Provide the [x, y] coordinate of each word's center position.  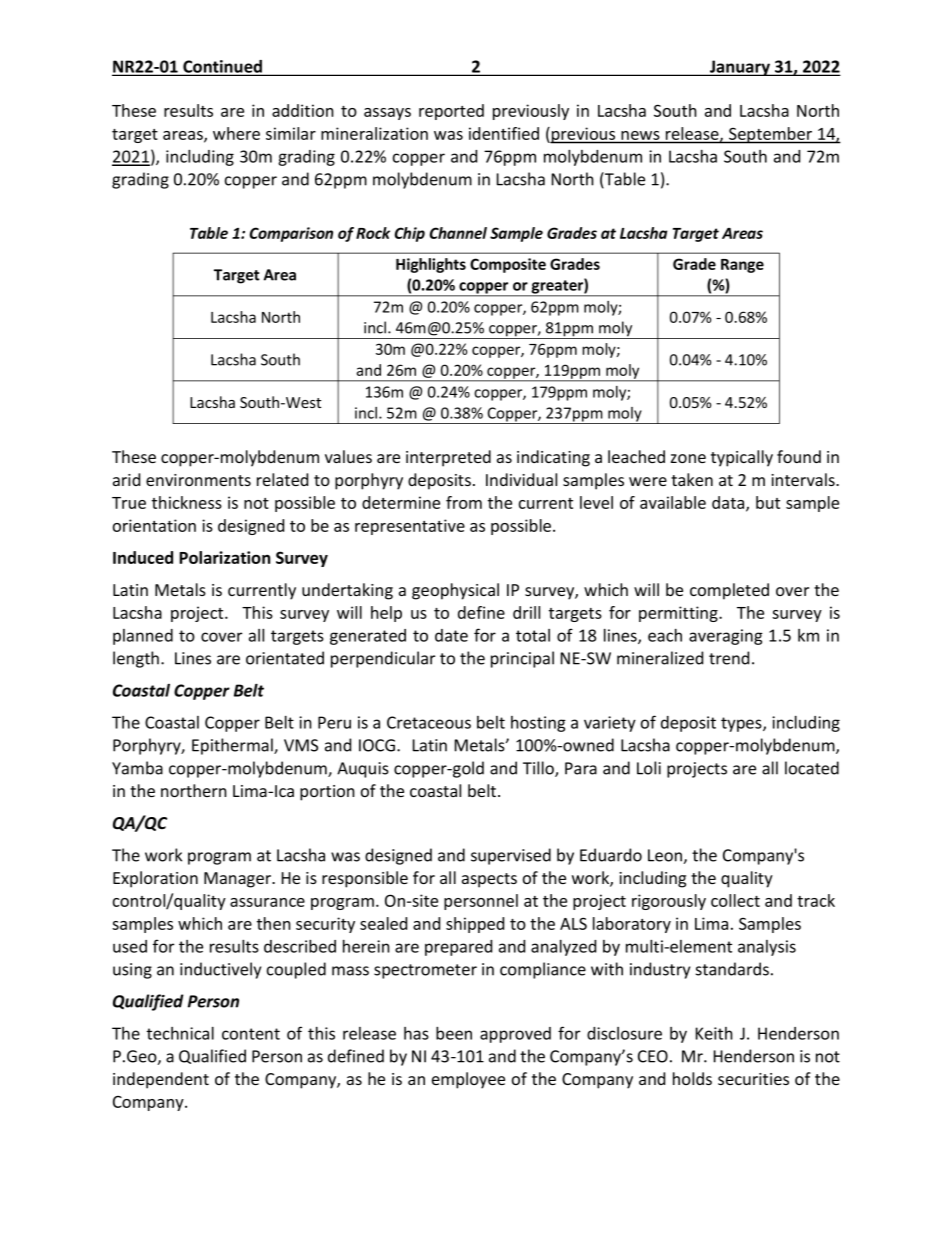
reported [451, 112]
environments [198, 480]
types [742, 724]
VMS [301, 745]
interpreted [448, 458]
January [740, 68]
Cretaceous [429, 722]
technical [180, 1033]
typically [742, 458]
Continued [222, 67]
